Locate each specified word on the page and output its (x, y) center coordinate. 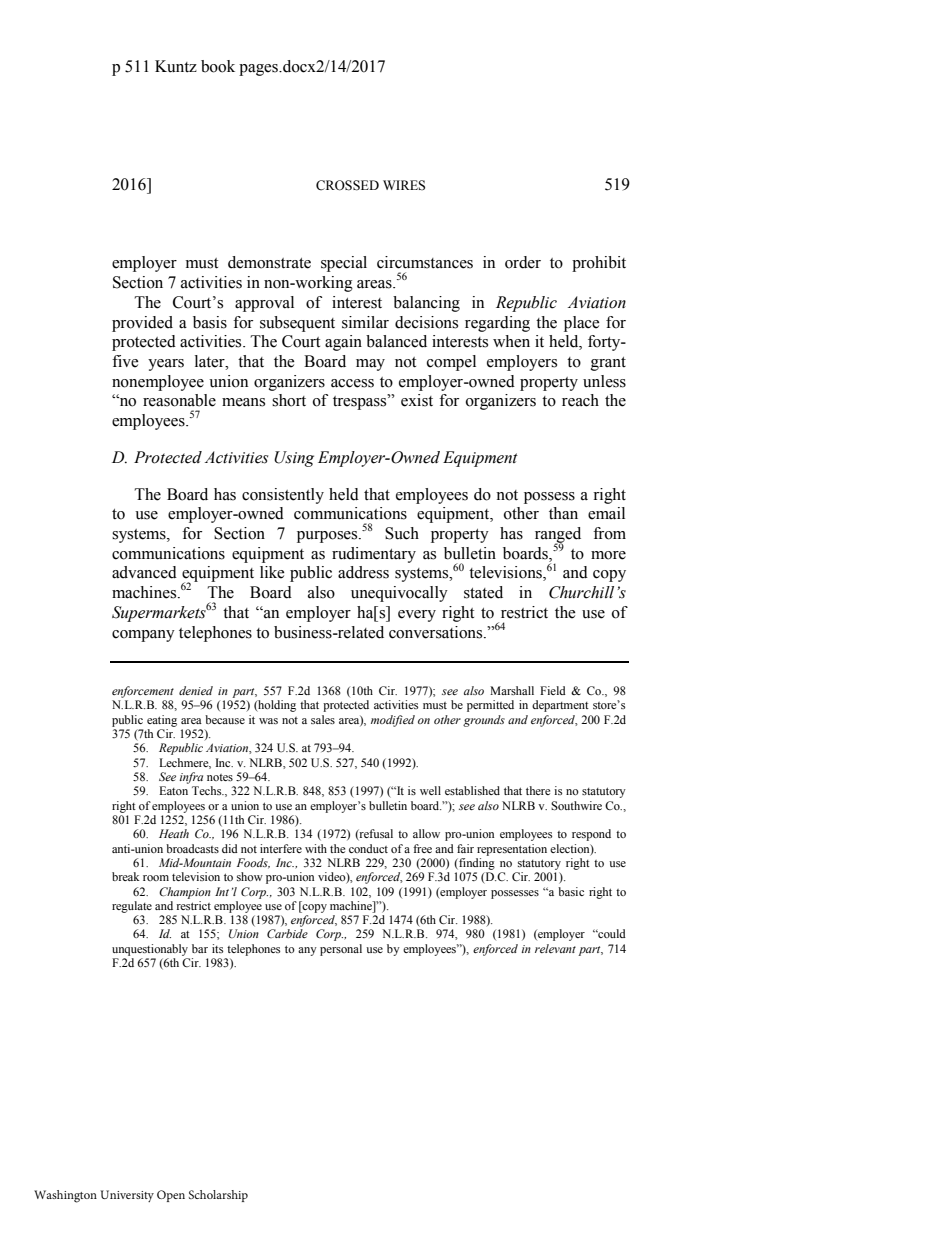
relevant (555, 948)
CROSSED (347, 185)
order (523, 262)
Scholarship (218, 1196)
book (218, 66)
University (127, 1196)
